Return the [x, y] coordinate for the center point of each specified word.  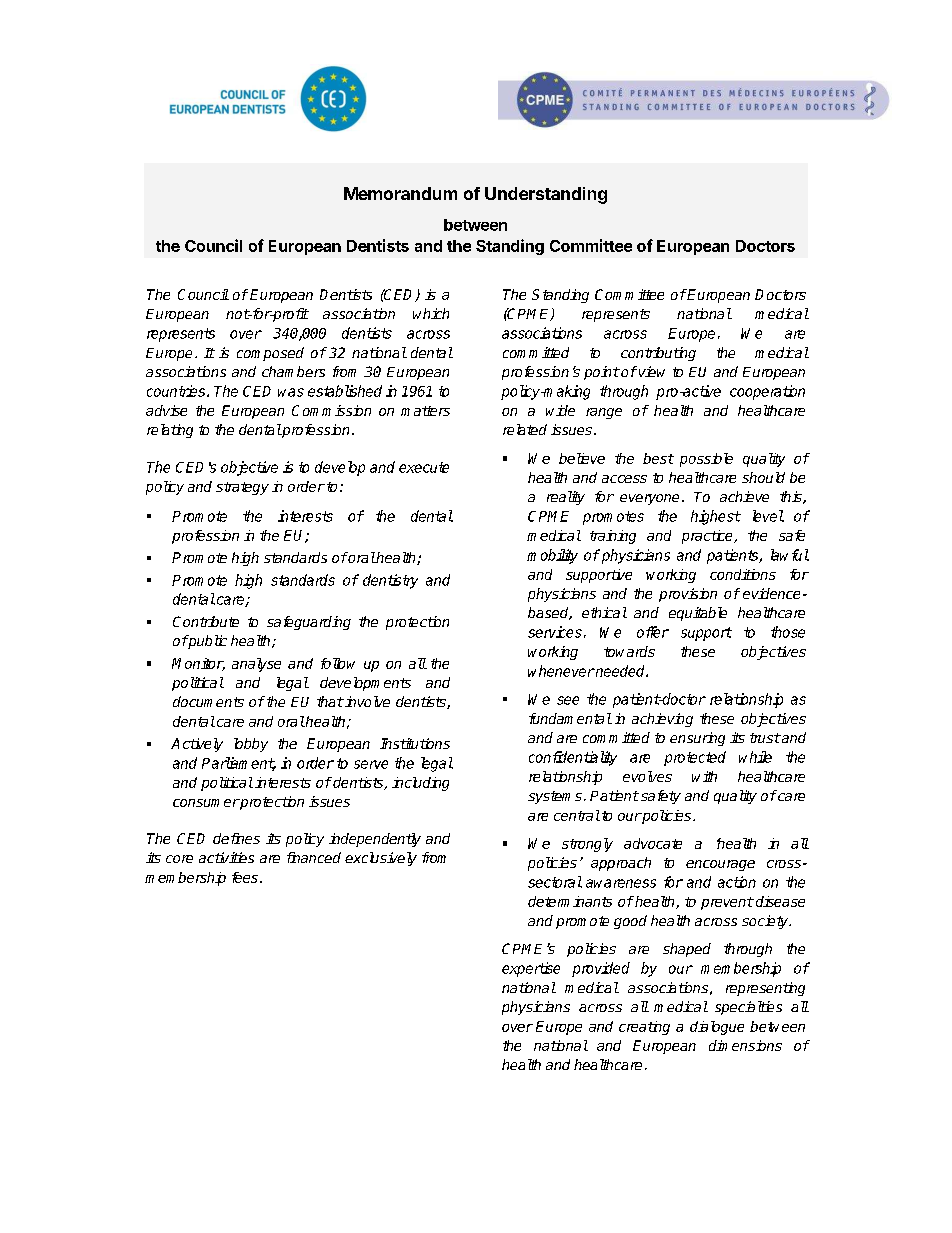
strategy [242, 488]
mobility [552, 556]
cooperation [767, 392]
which [431, 313]
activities [226, 857]
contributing [658, 354]
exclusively [381, 859]
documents [208, 701]
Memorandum [400, 193]
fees [245, 877]
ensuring [697, 739]
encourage [720, 865]
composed [270, 354]
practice [708, 537]
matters [425, 411]
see [568, 700]
